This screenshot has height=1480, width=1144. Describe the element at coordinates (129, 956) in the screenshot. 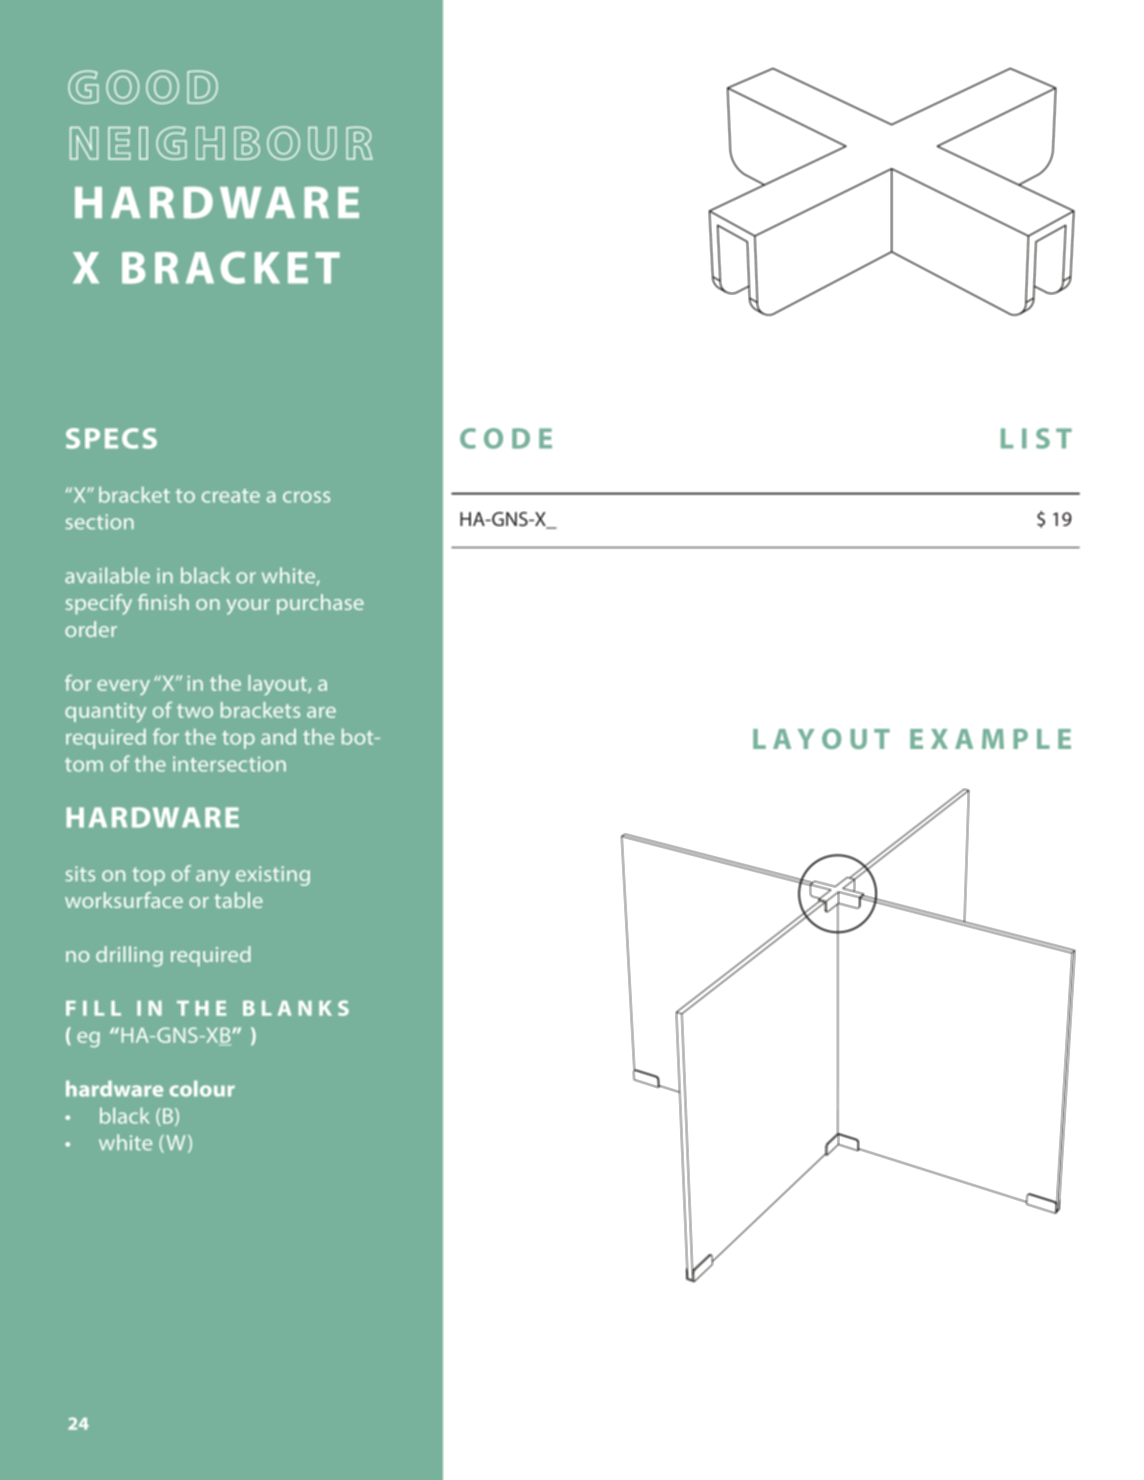

I see `drilling` at that location.
